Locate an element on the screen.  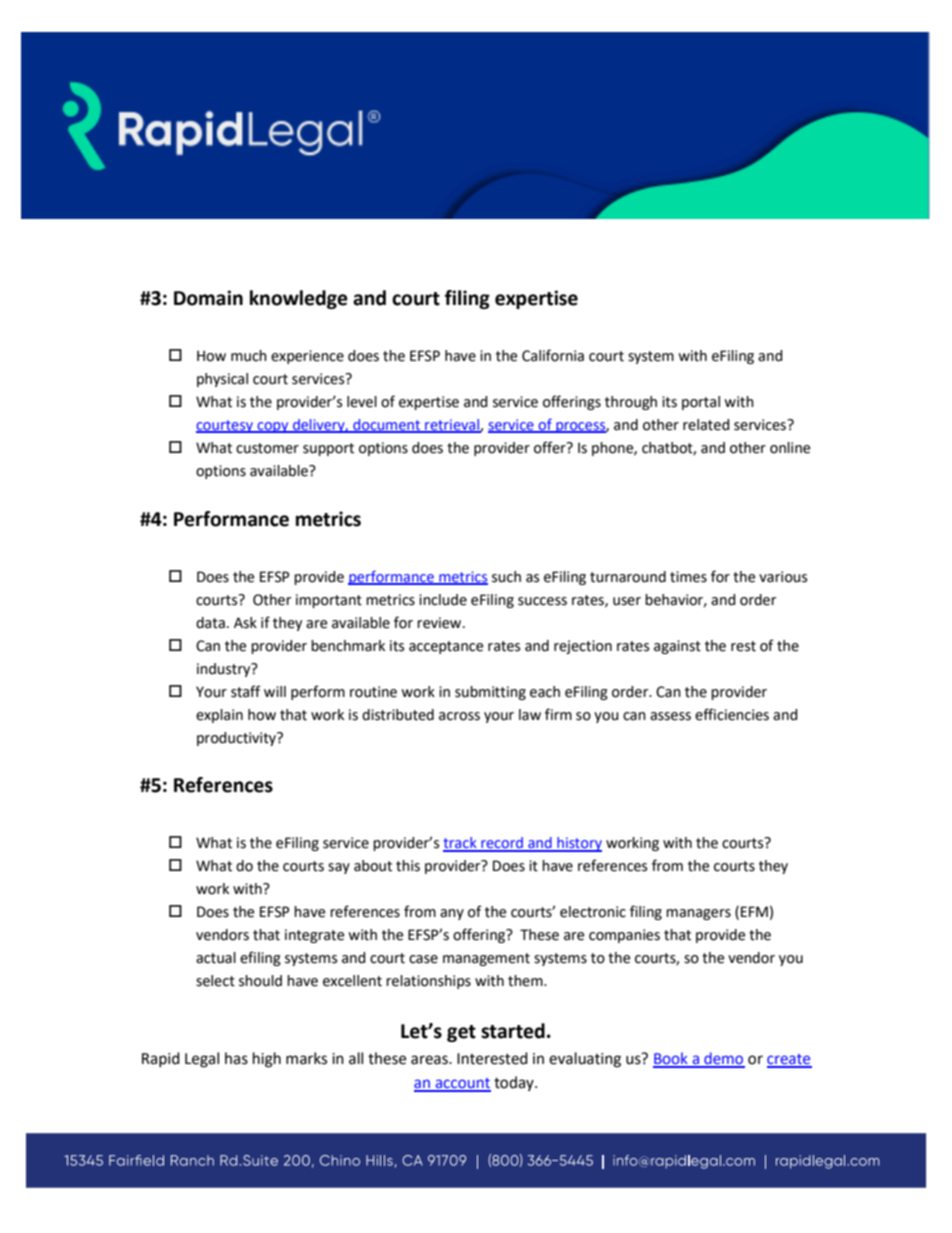
managers is located at coordinates (698, 914).
